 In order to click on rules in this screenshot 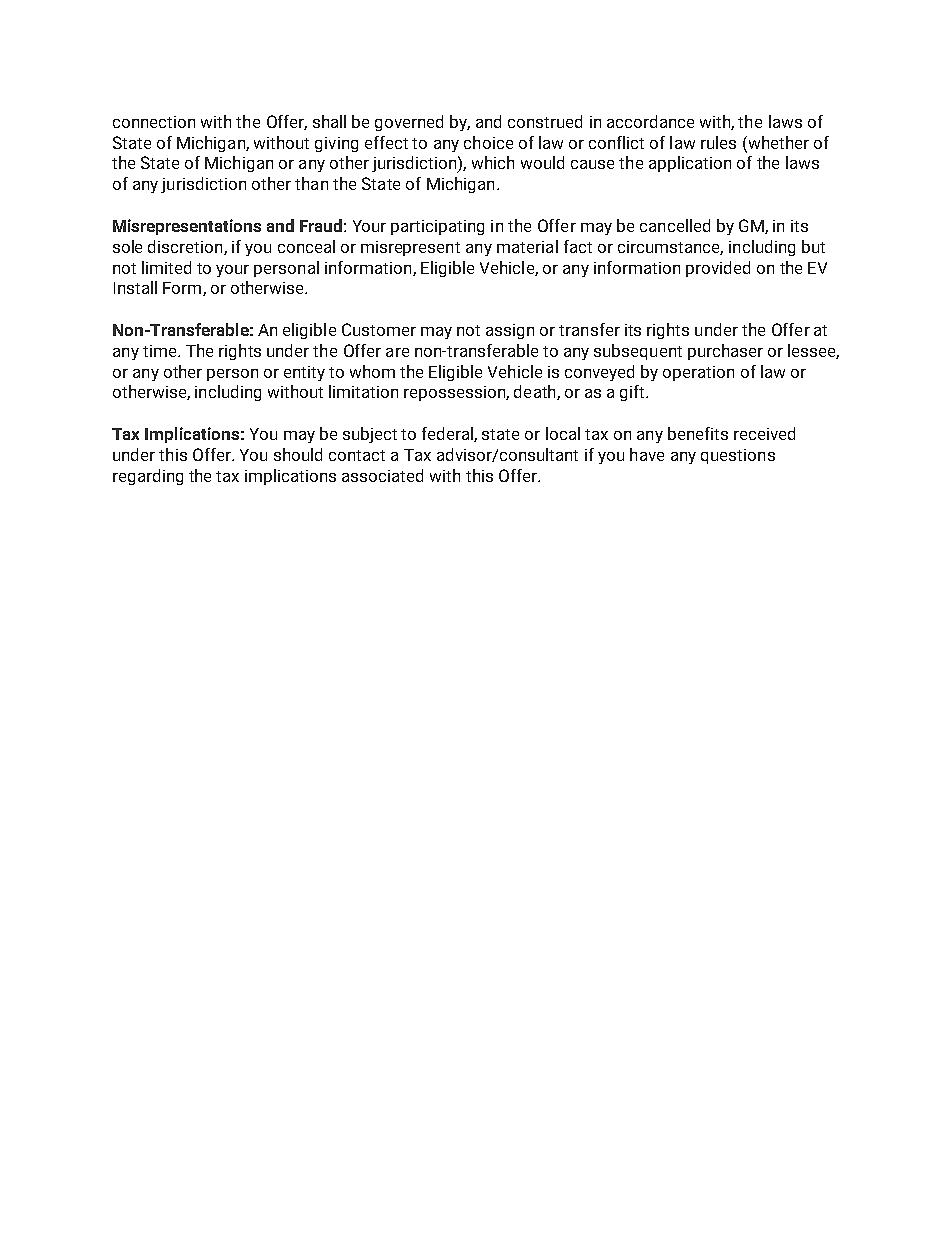, I will do `click(718, 142)`.
